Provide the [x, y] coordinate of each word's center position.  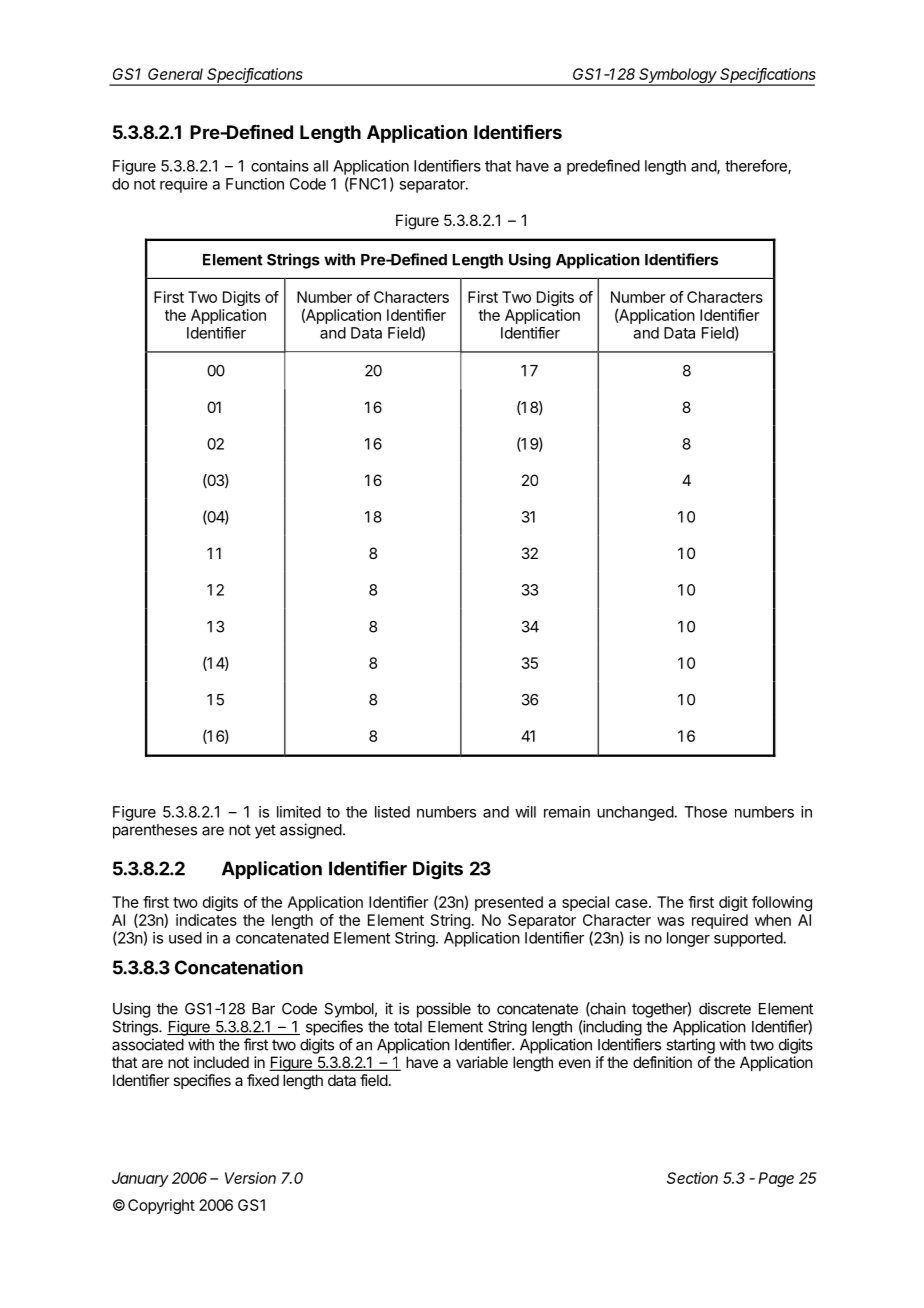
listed [392, 812]
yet [265, 831]
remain [567, 812]
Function [255, 184]
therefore [757, 166]
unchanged [635, 813]
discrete [725, 1008]
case [631, 903]
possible [444, 1010]
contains [280, 166]
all [320, 166]
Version [250, 1178]
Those [705, 812]
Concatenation [239, 967]
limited [299, 812]
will [525, 812]
